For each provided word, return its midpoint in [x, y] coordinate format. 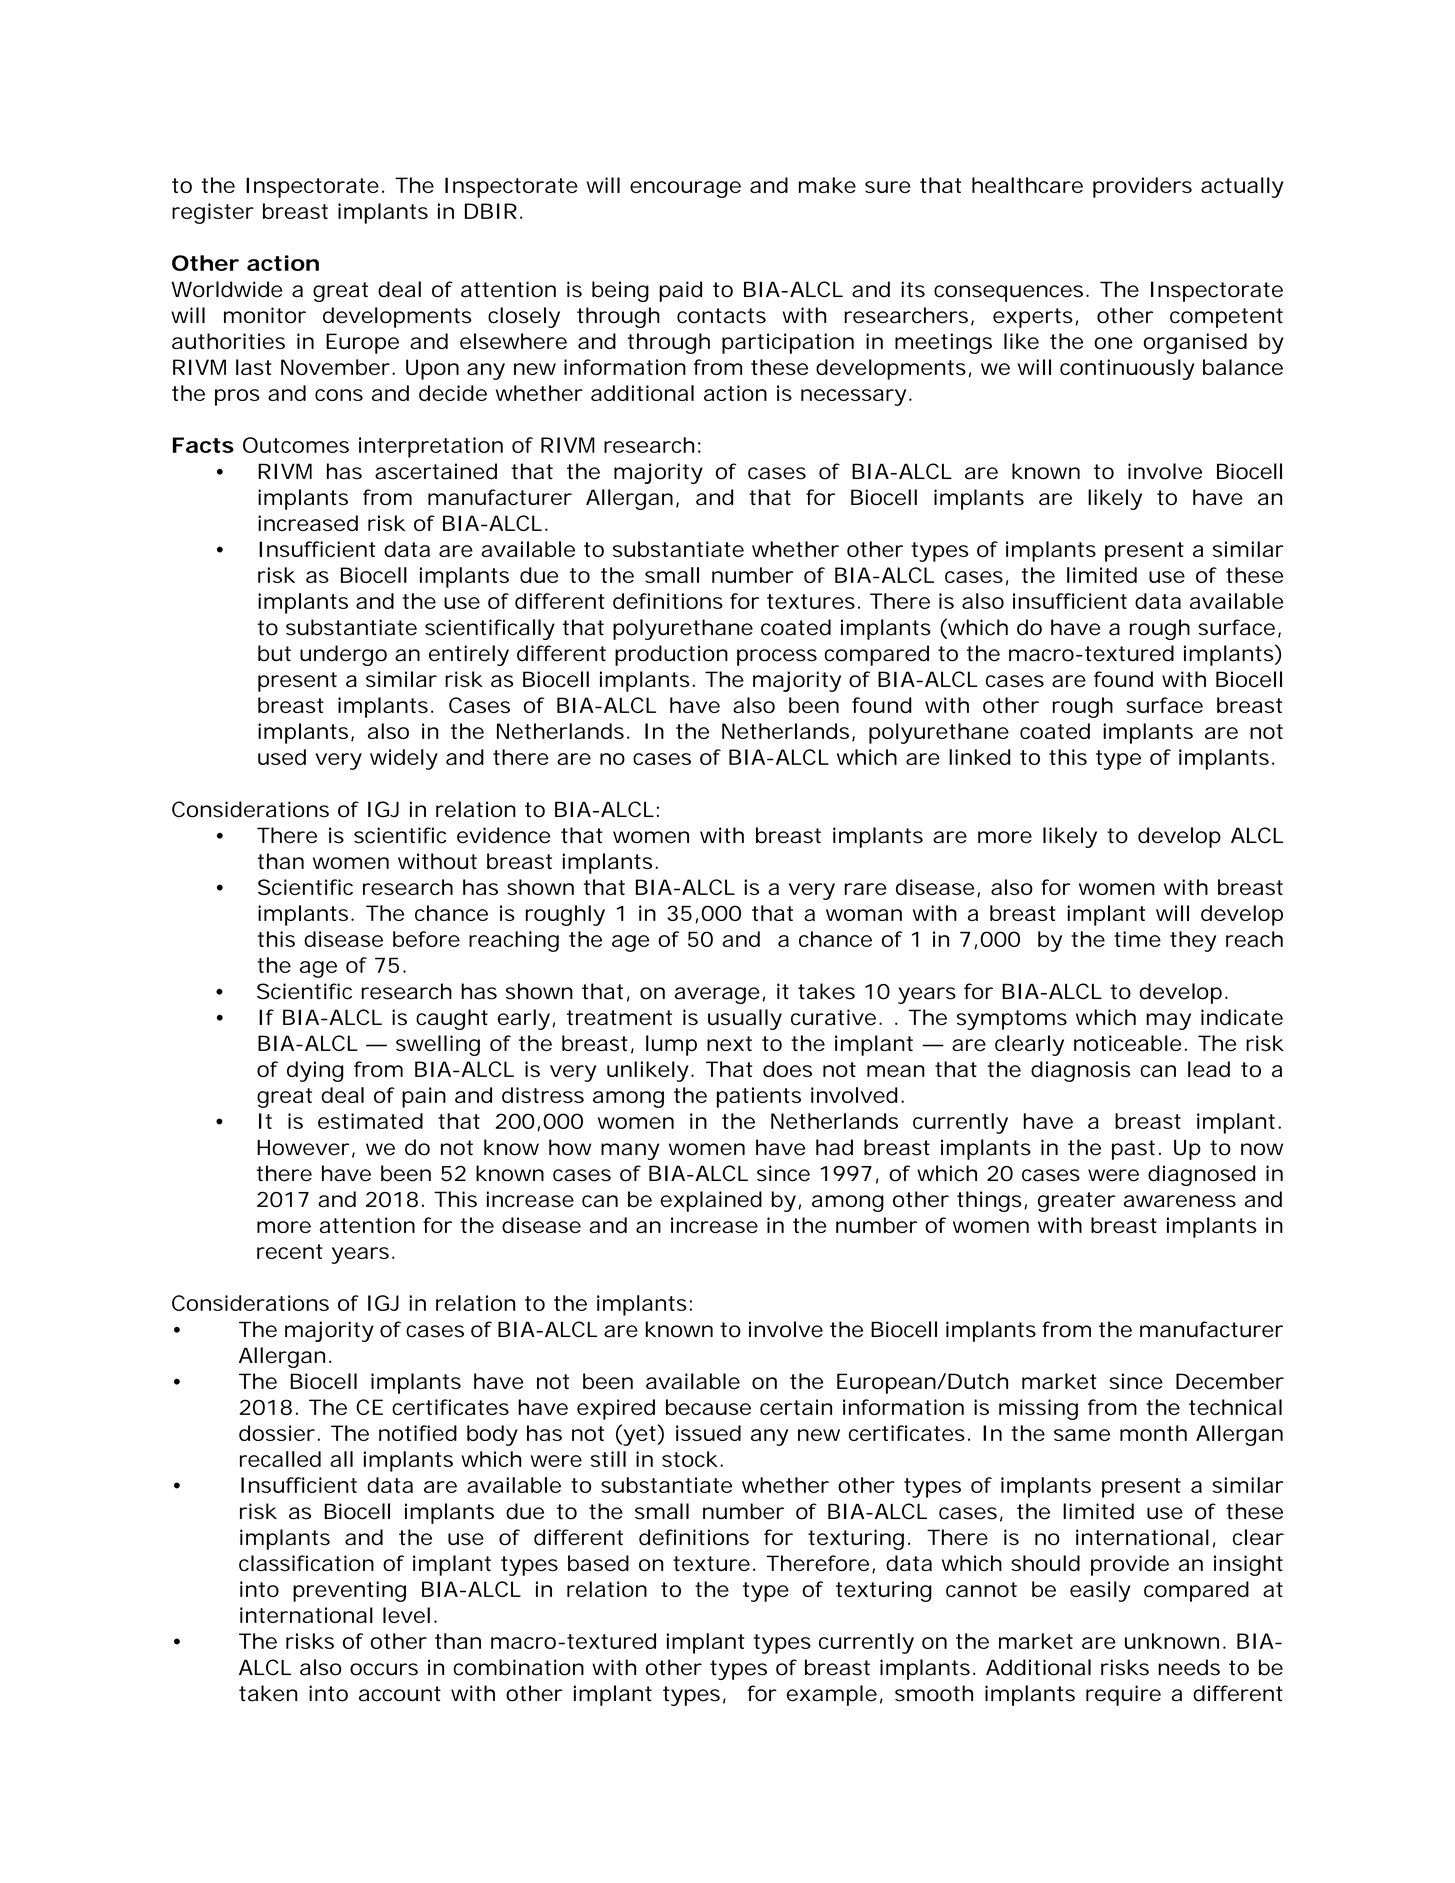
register [213, 213]
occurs [384, 1669]
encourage [685, 189]
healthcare [1027, 185]
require [1123, 1695]
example [832, 1695]
